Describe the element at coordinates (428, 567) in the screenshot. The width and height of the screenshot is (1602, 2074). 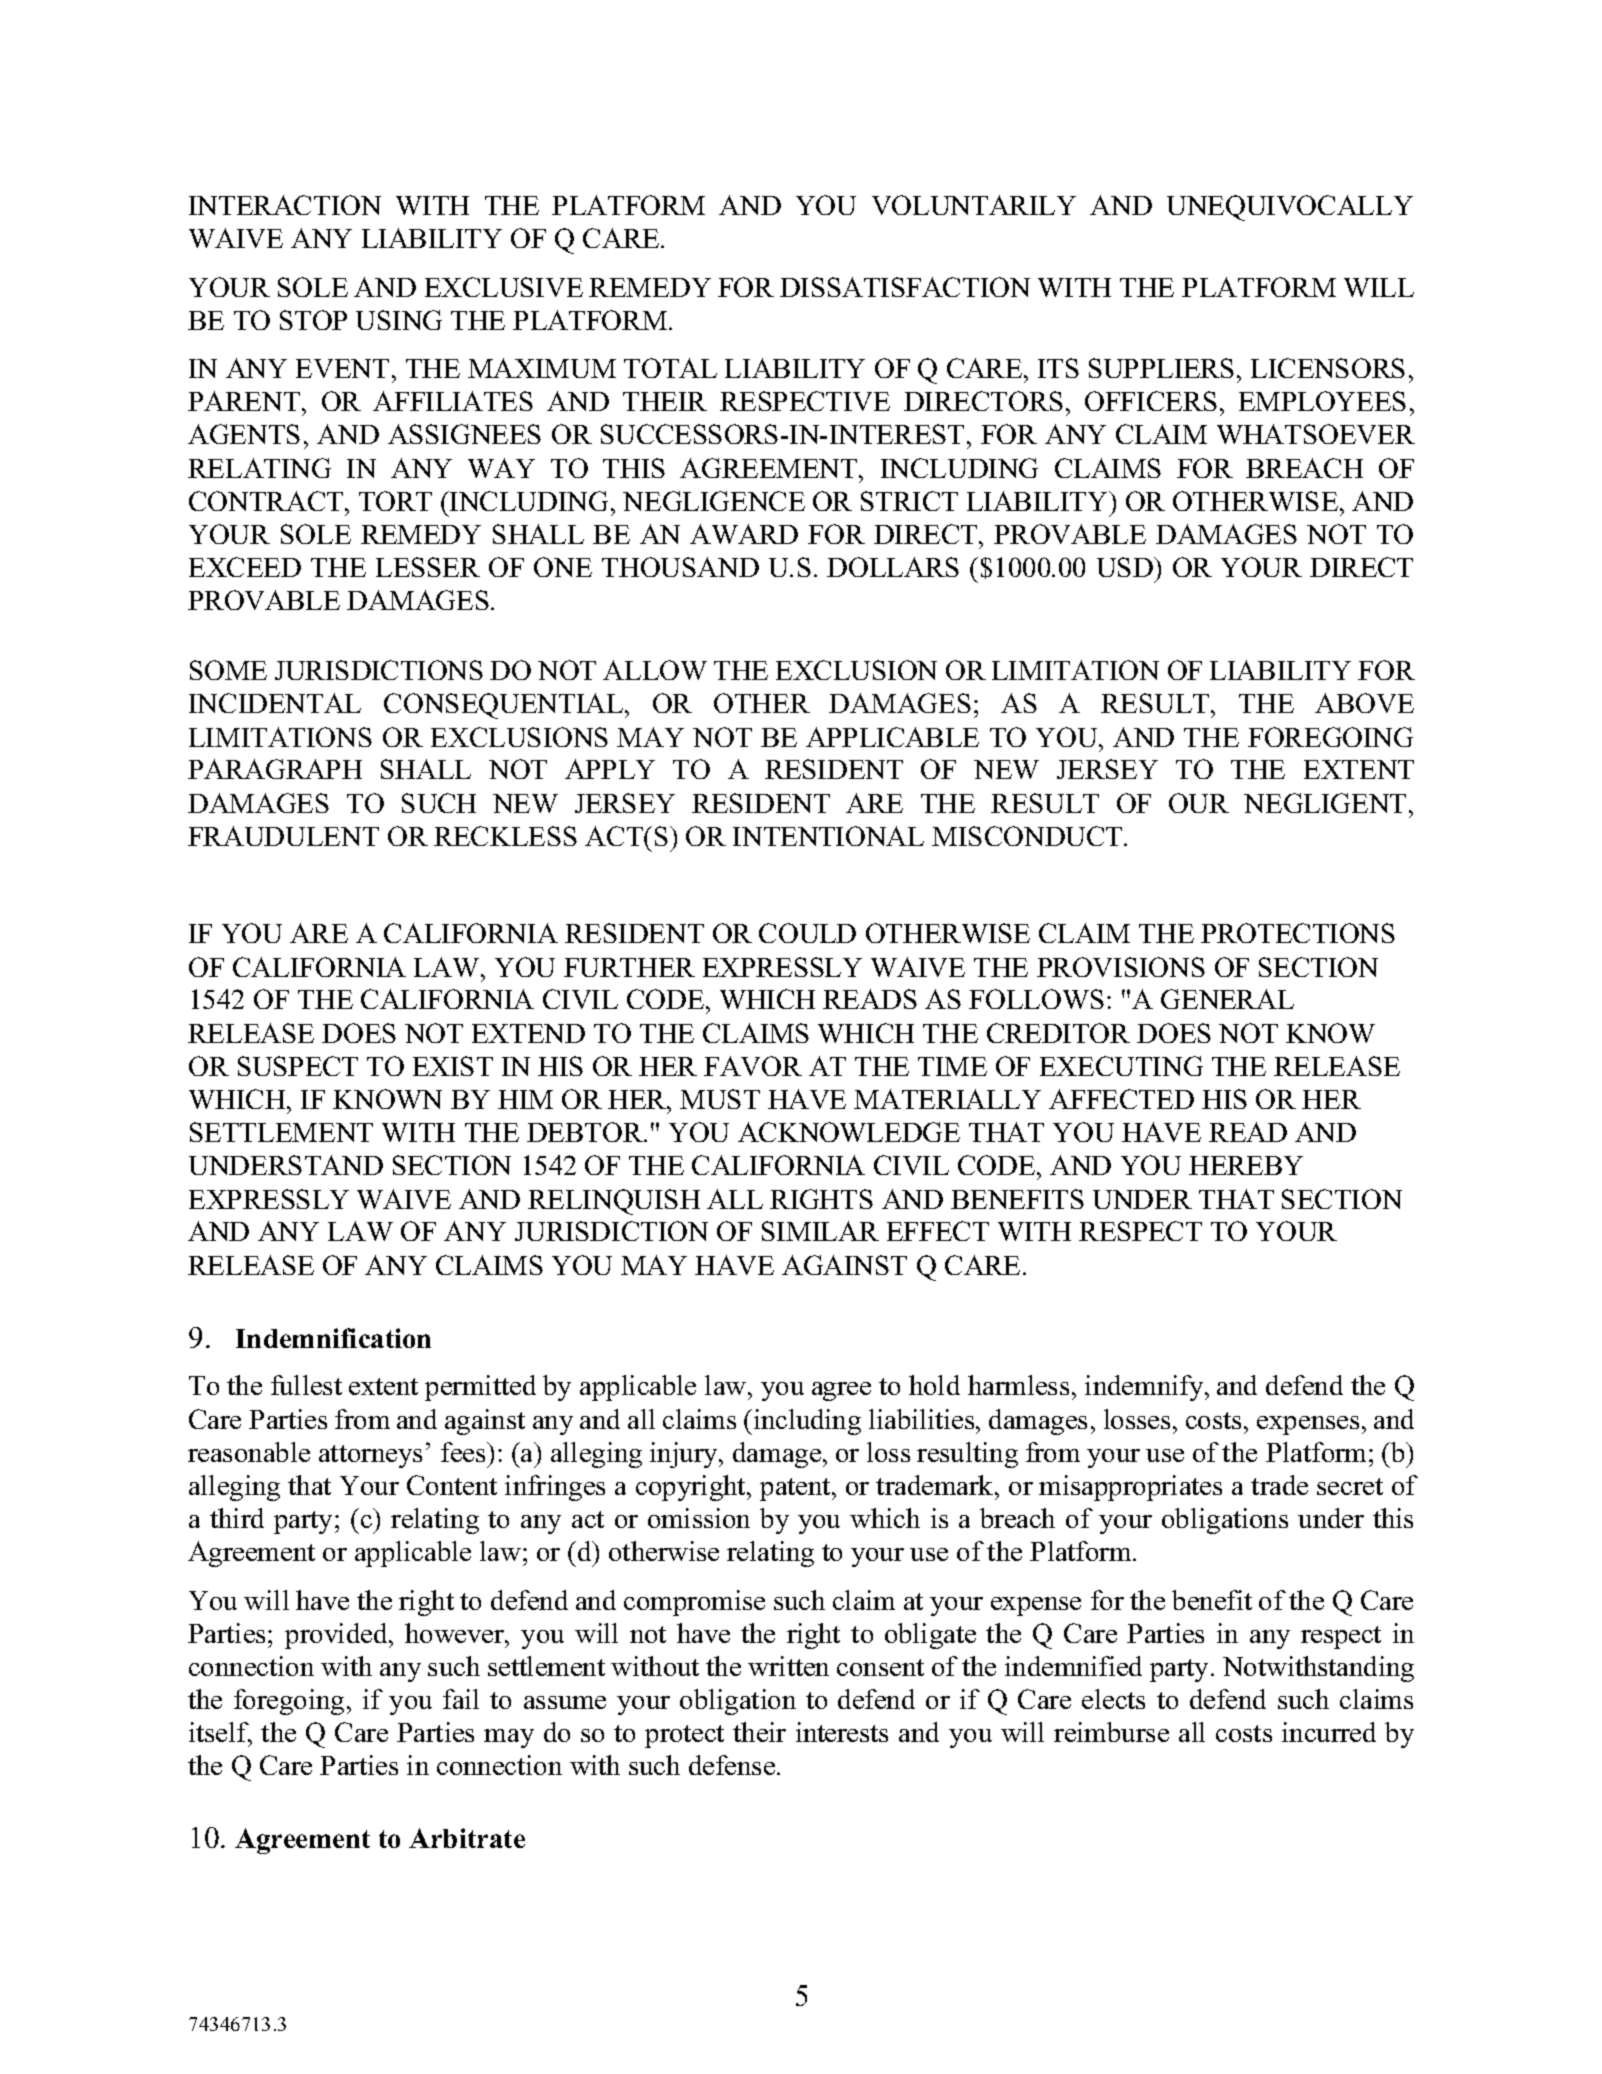
I see `LESSER` at that location.
